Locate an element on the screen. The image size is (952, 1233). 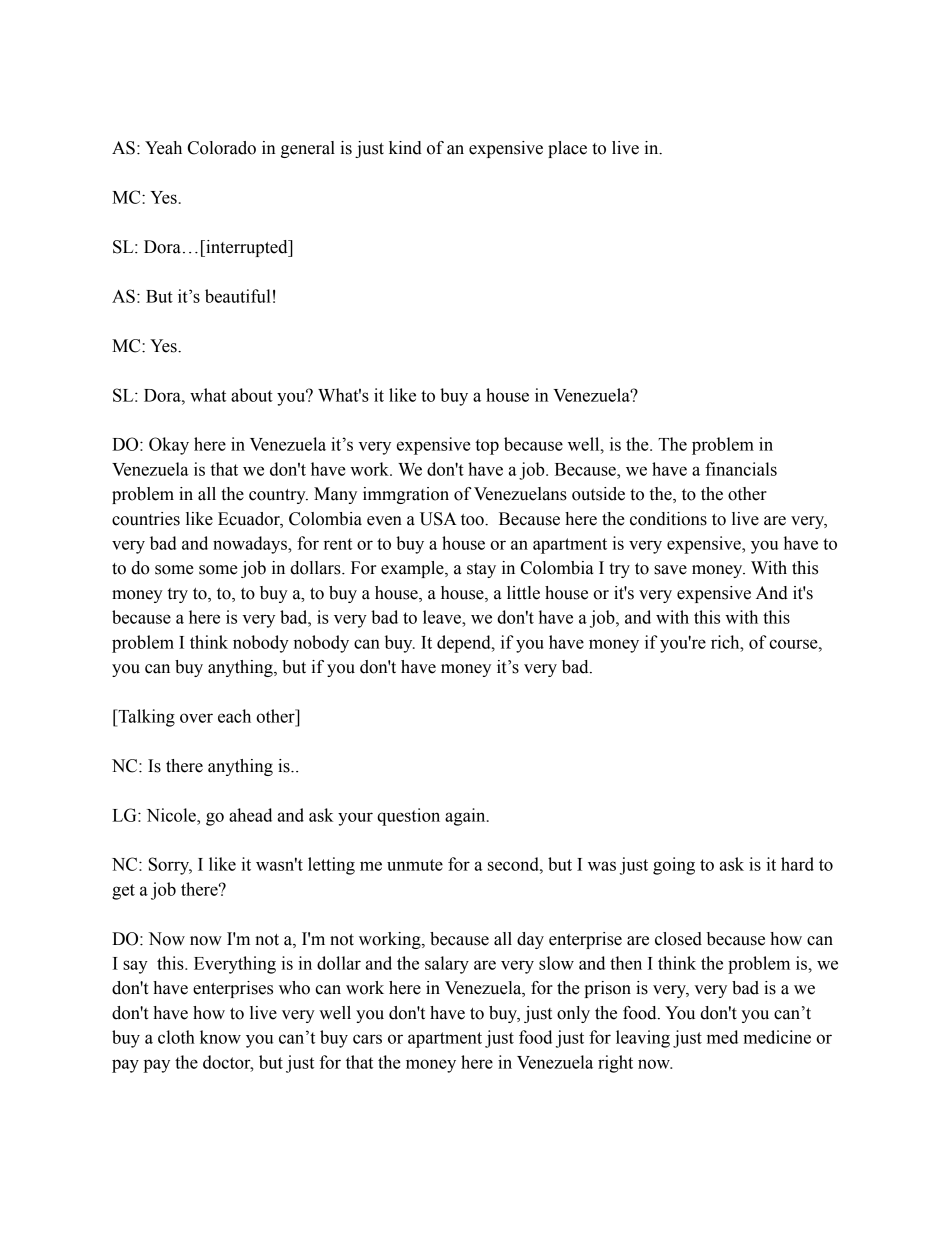
countries is located at coordinates (146, 519).
